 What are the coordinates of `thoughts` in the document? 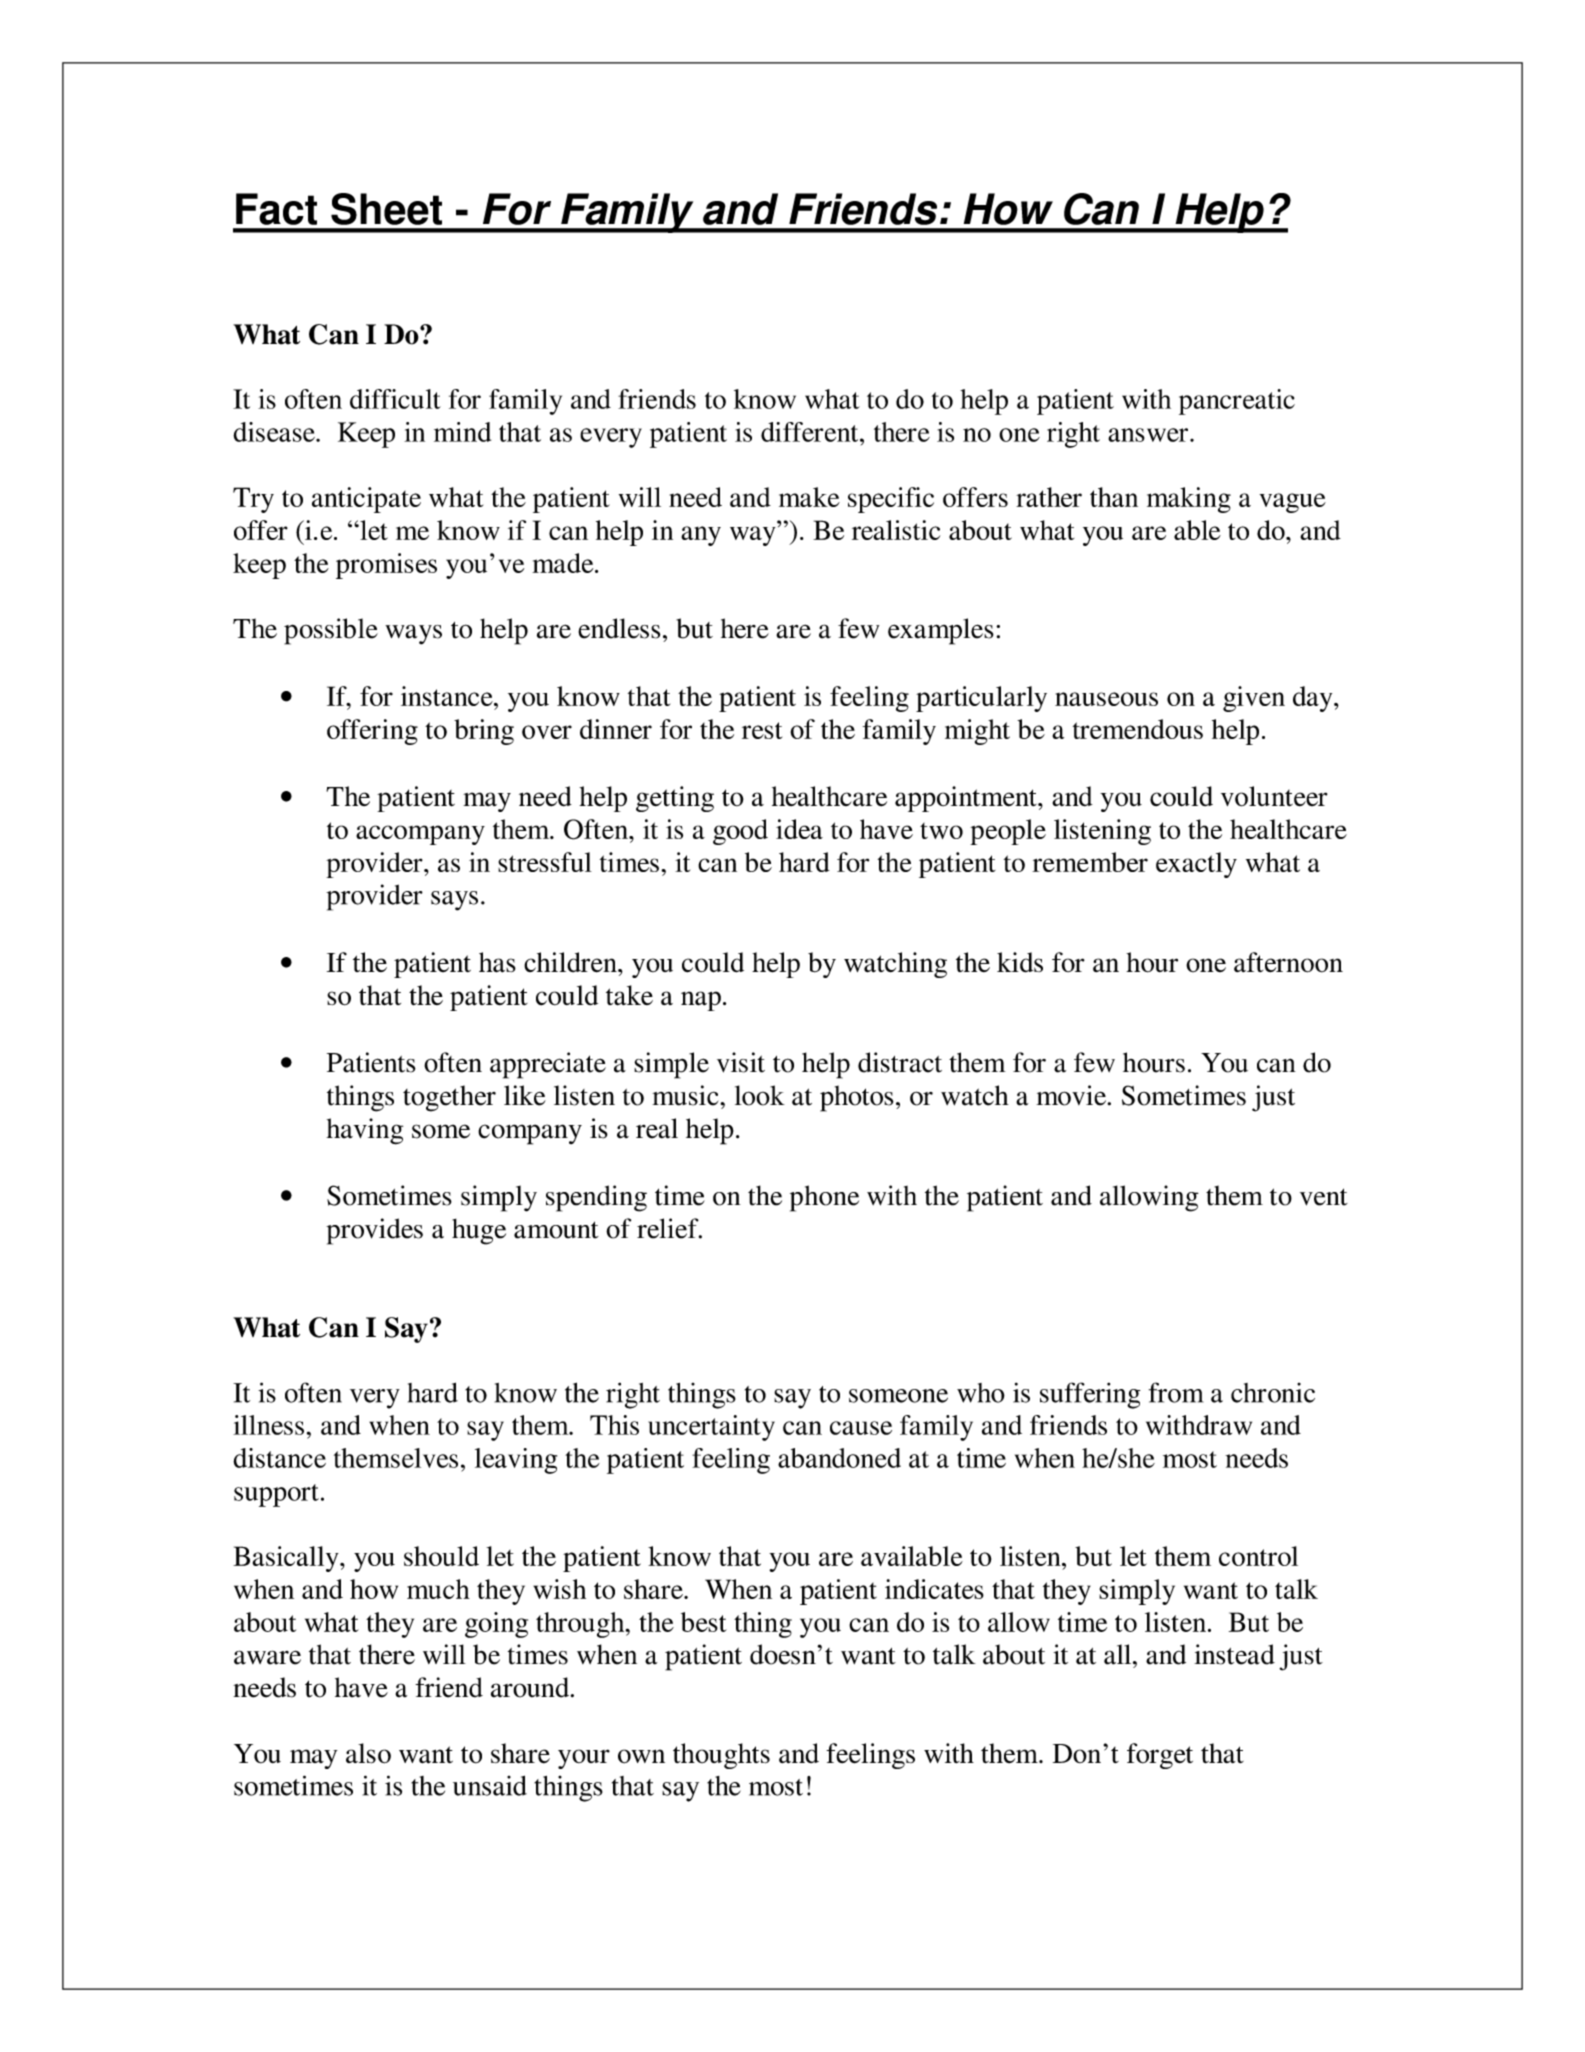 It's located at (721, 1756).
